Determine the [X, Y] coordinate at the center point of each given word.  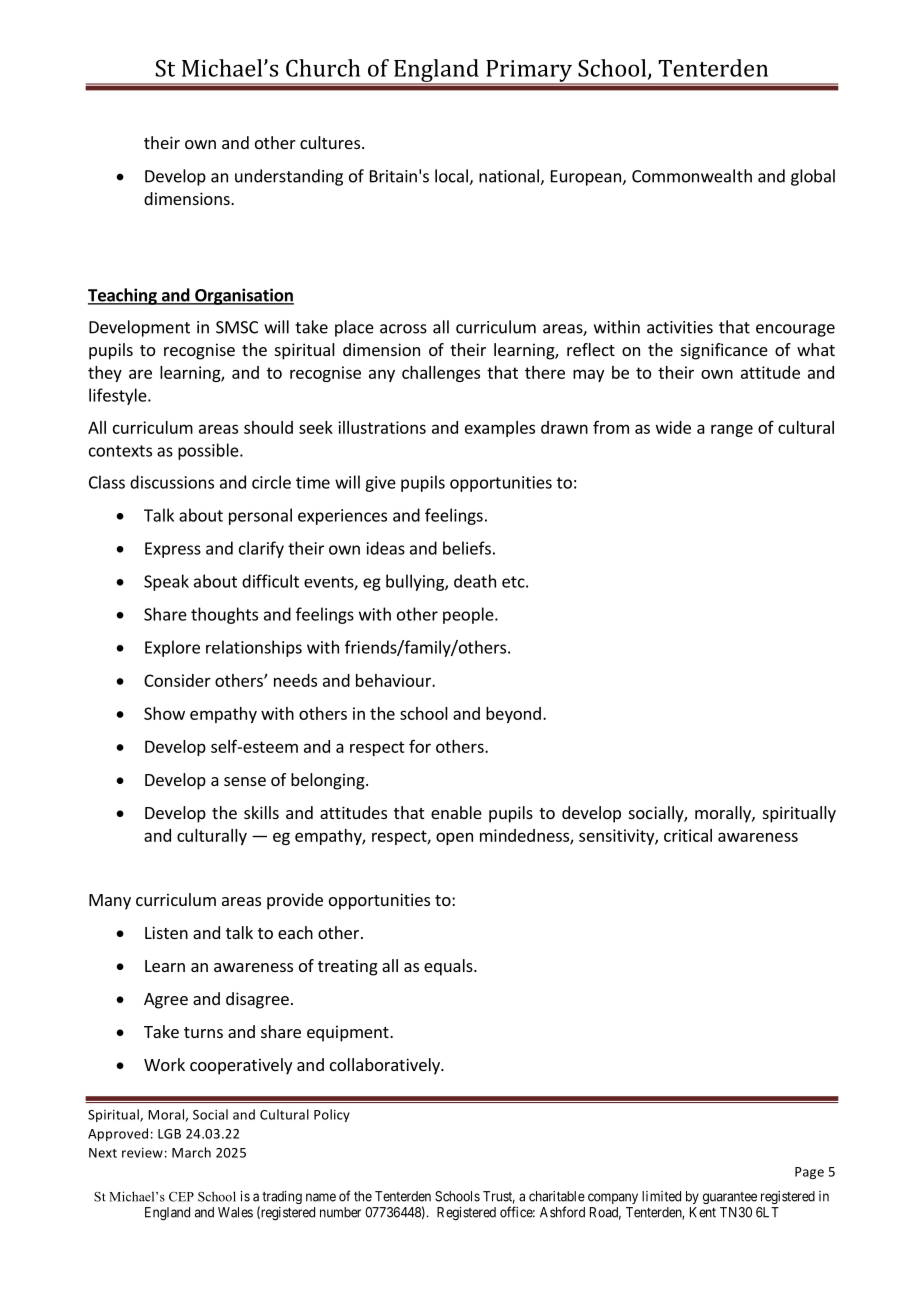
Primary [529, 72]
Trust [499, 1197]
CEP [181, 1197]
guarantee [730, 1198]
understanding [289, 177]
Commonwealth [692, 176]
